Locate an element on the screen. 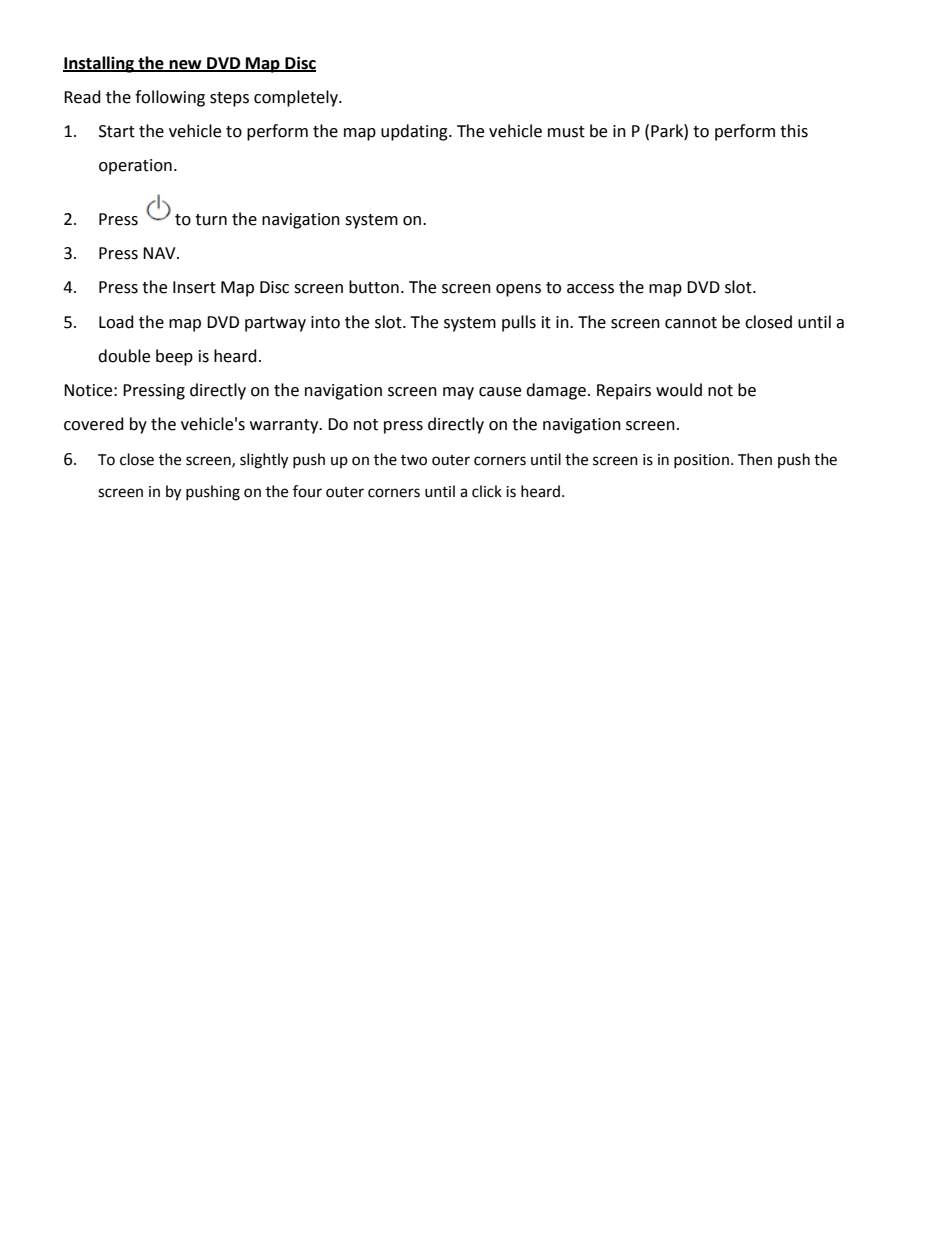 The image size is (952, 1233). this is located at coordinates (794, 131).
